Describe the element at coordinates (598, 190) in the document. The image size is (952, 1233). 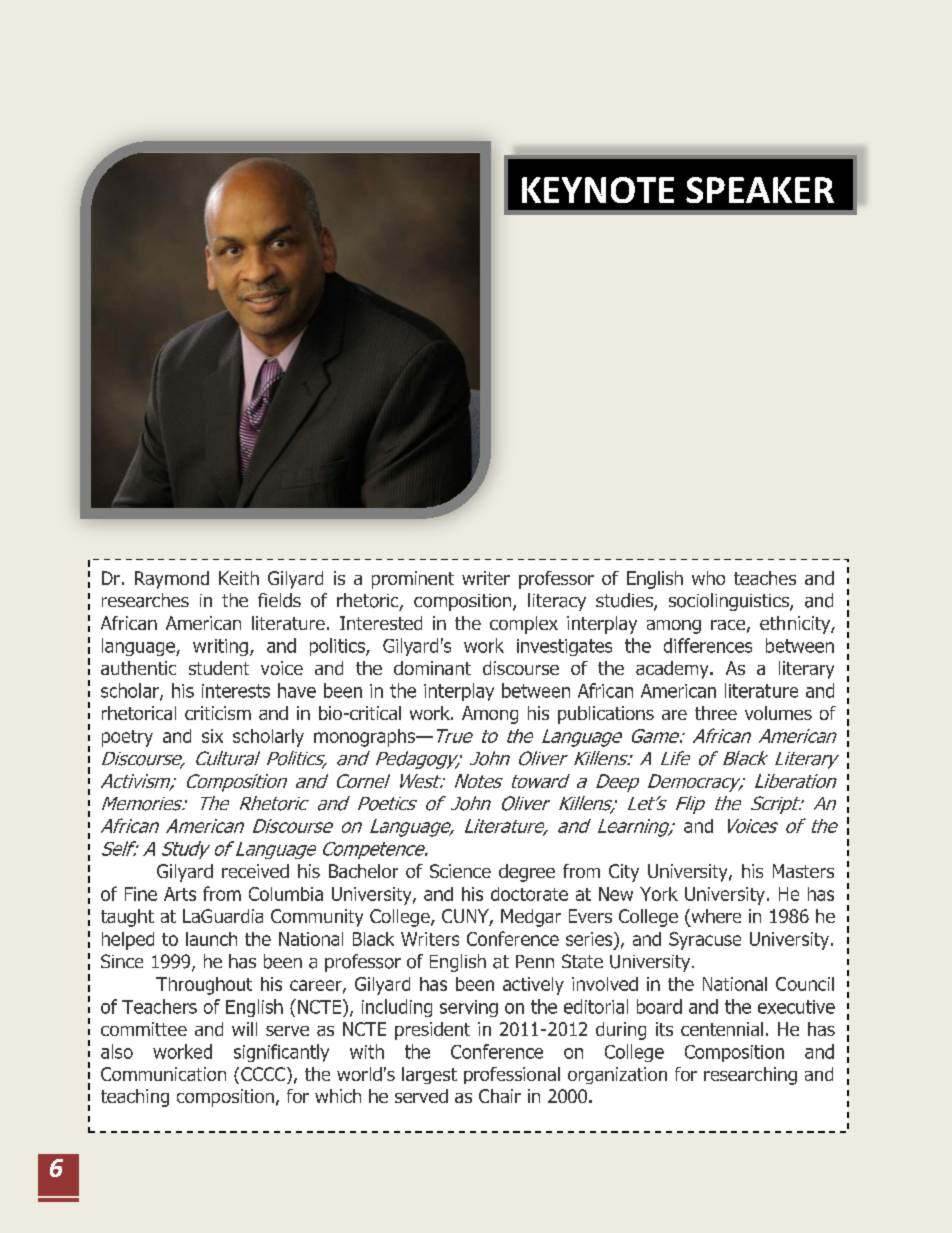
I see `KEYNOTE` at that location.
